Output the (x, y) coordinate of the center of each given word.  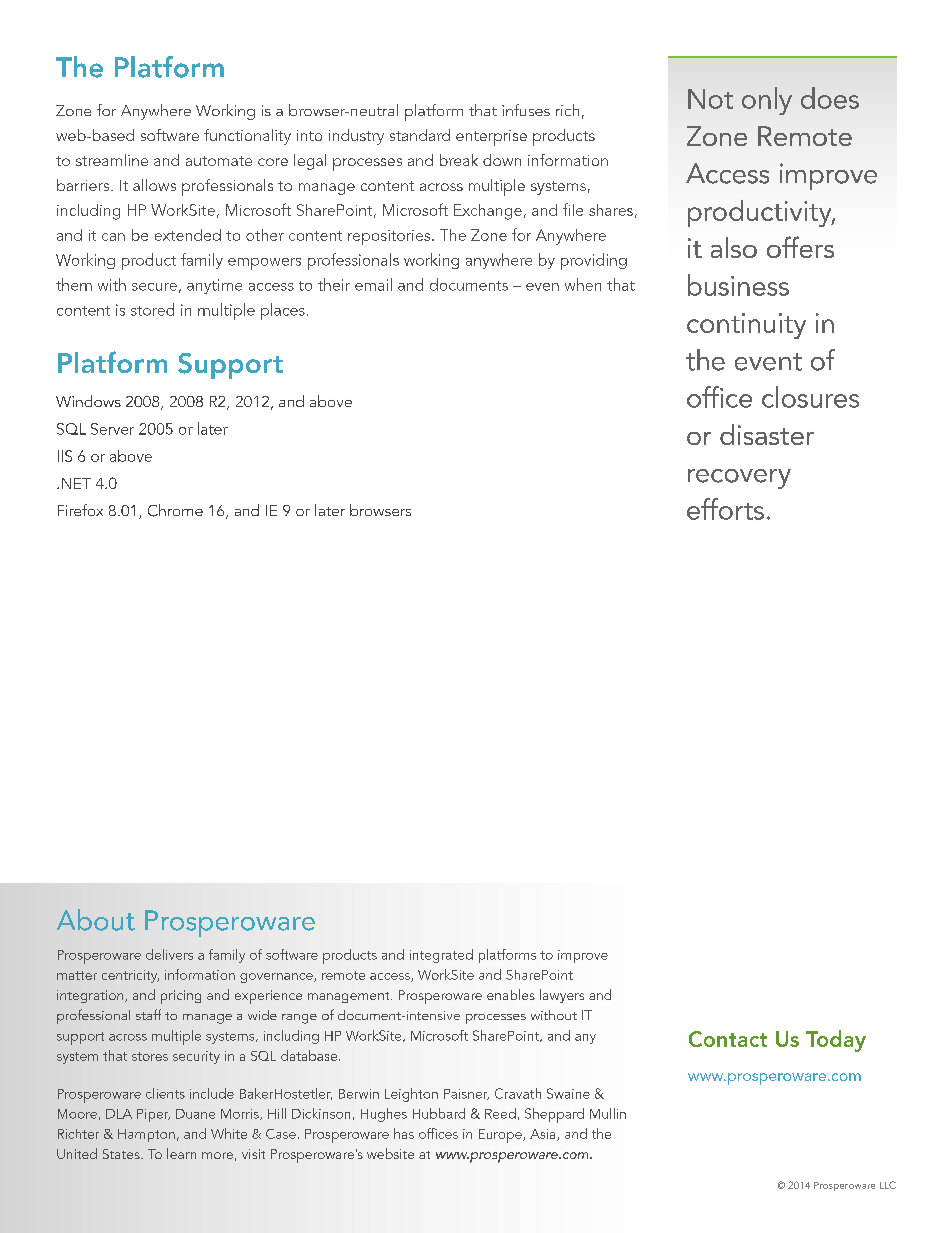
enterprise (491, 138)
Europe (501, 1136)
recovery (739, 479)
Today (836, 1041)
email (373, 284)
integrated (441, 956)
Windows (88, 401)
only (767, 101)
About (96, 920)
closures (810, 397)
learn (181, 1153)
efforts (725, 509)
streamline (112, 160)
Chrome (175, 510)
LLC (888, 1185)
